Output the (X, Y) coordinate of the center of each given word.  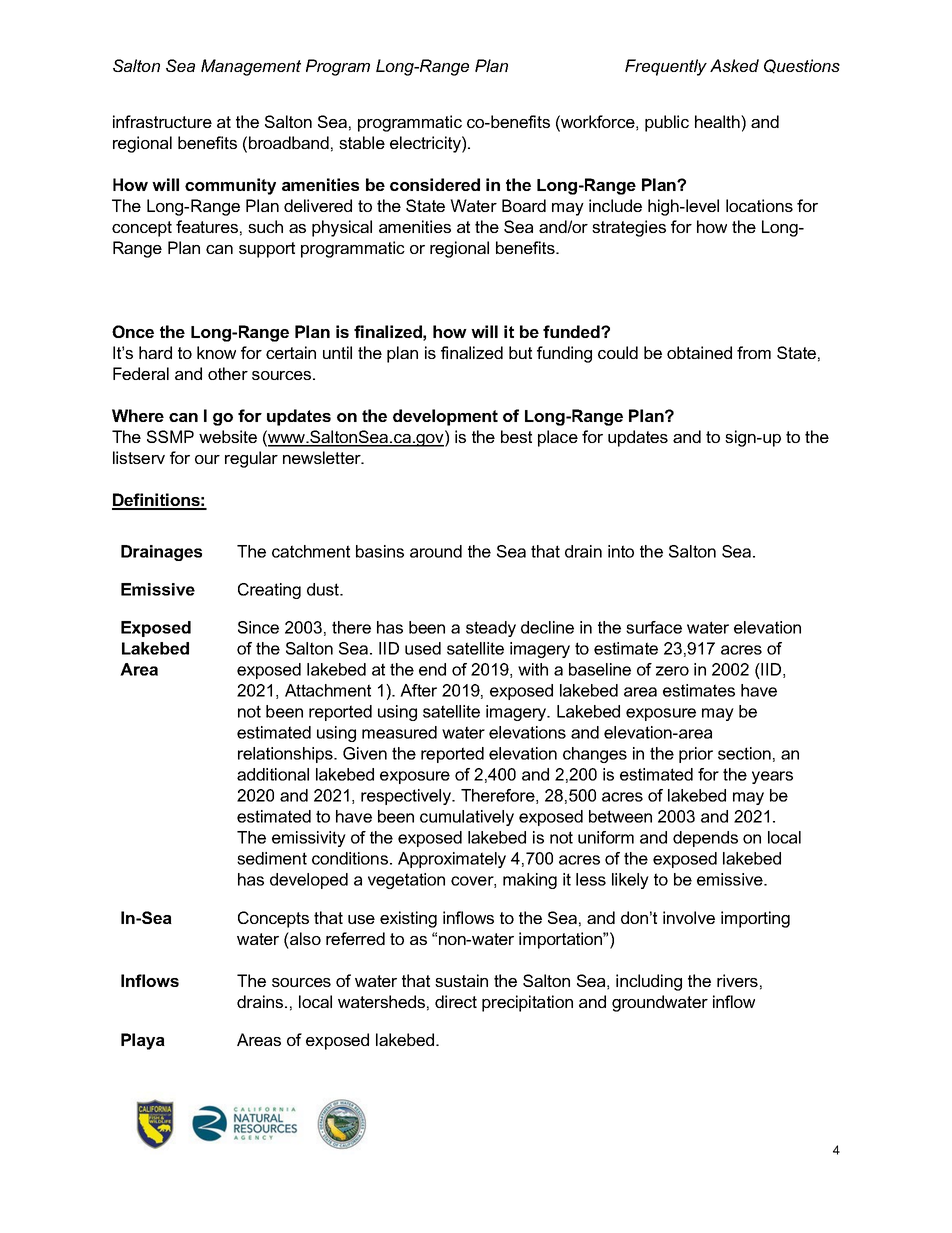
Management (251, 67)
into (621, 551)
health (718, 121)
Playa (143, 1041)
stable (362, 142)
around (436, 551)
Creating (269, 591)
